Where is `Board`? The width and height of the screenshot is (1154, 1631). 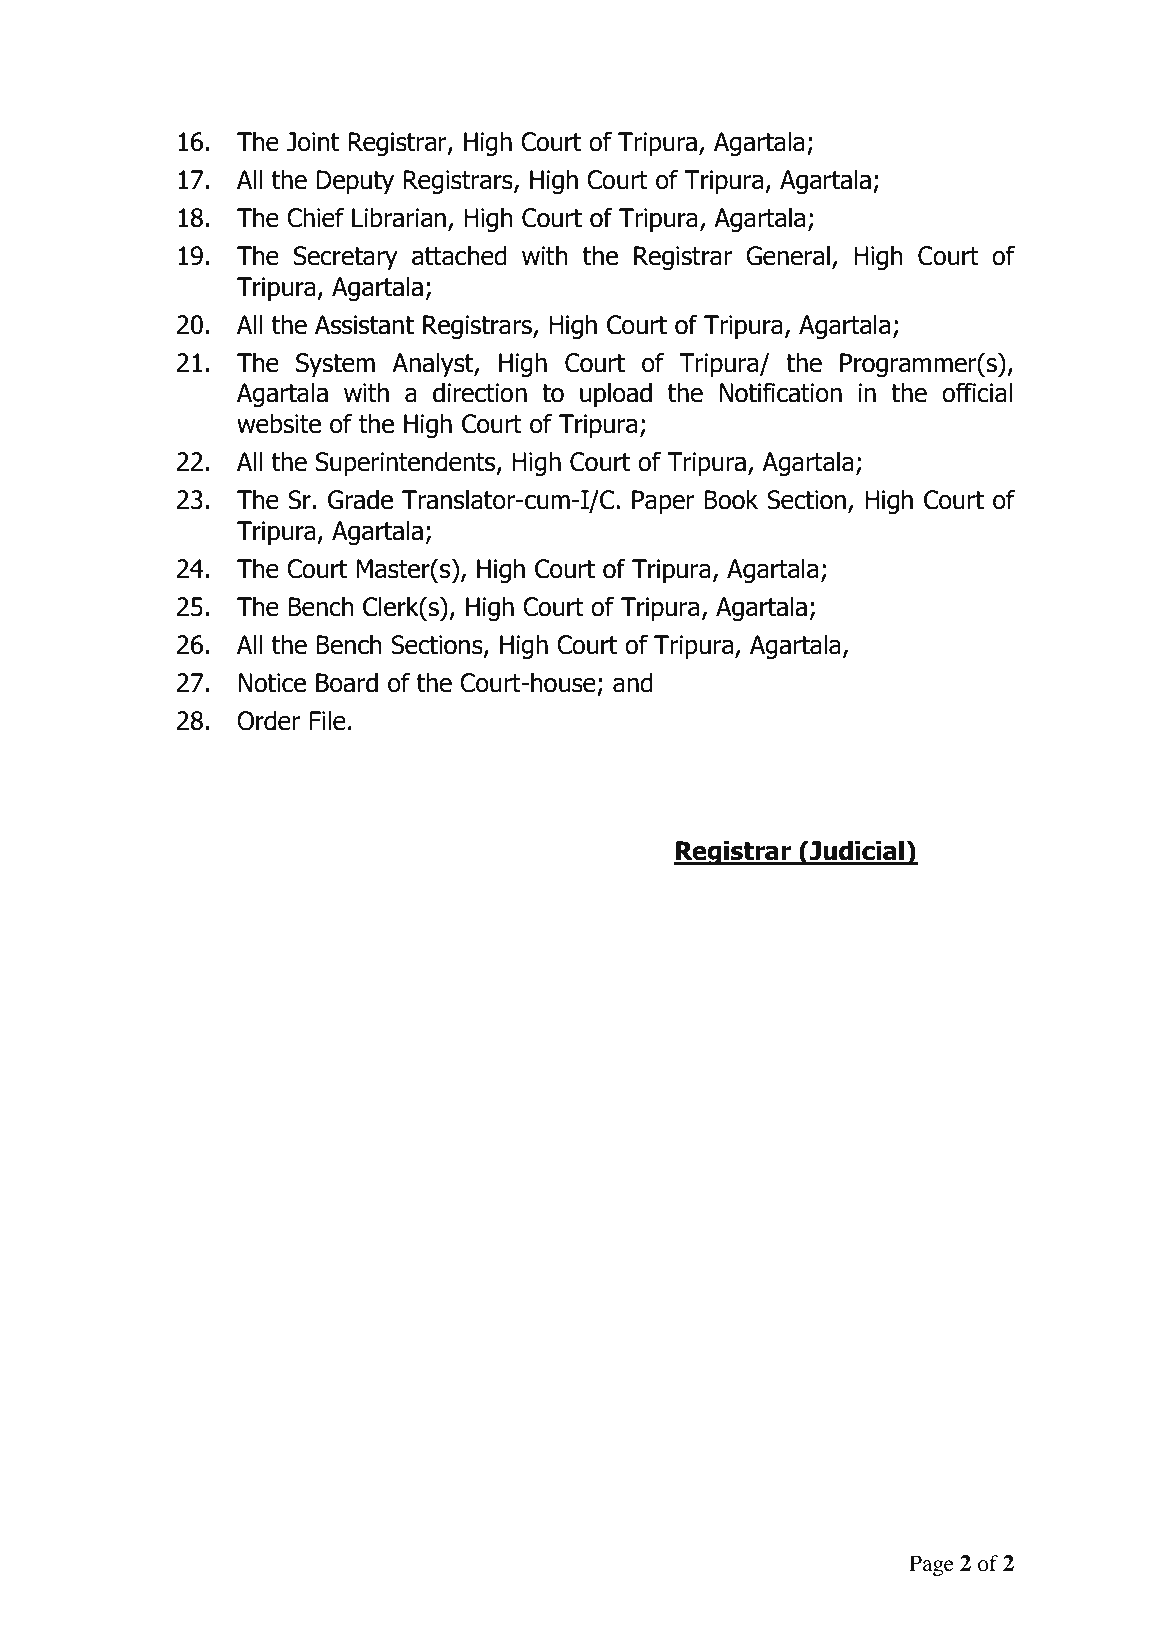
Board is located at coordinates (347, 682).
